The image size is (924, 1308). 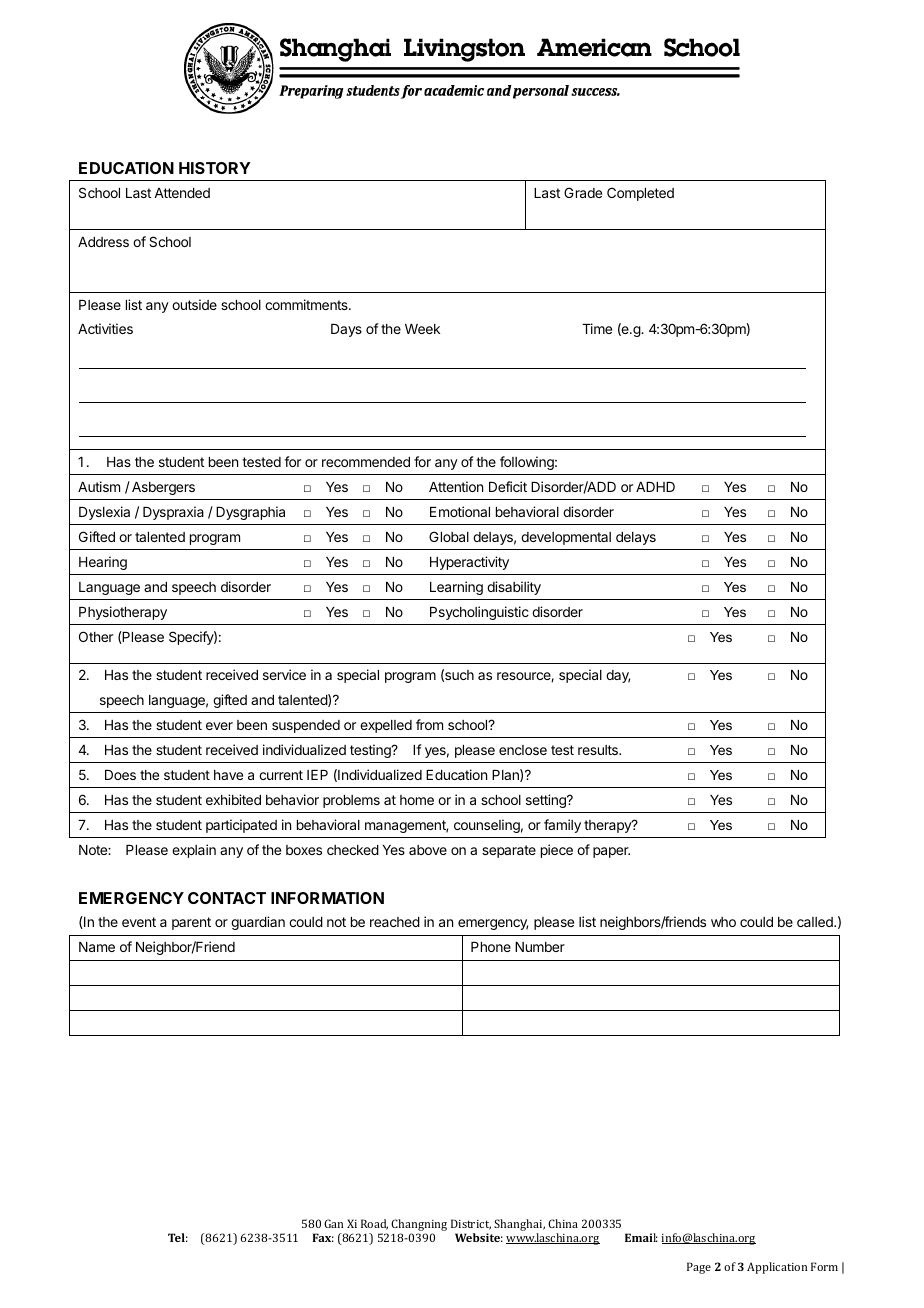 What do you see at coordinates (449, 536) in the screenshot?
I see `Global` at bounding box center [449, 536].
